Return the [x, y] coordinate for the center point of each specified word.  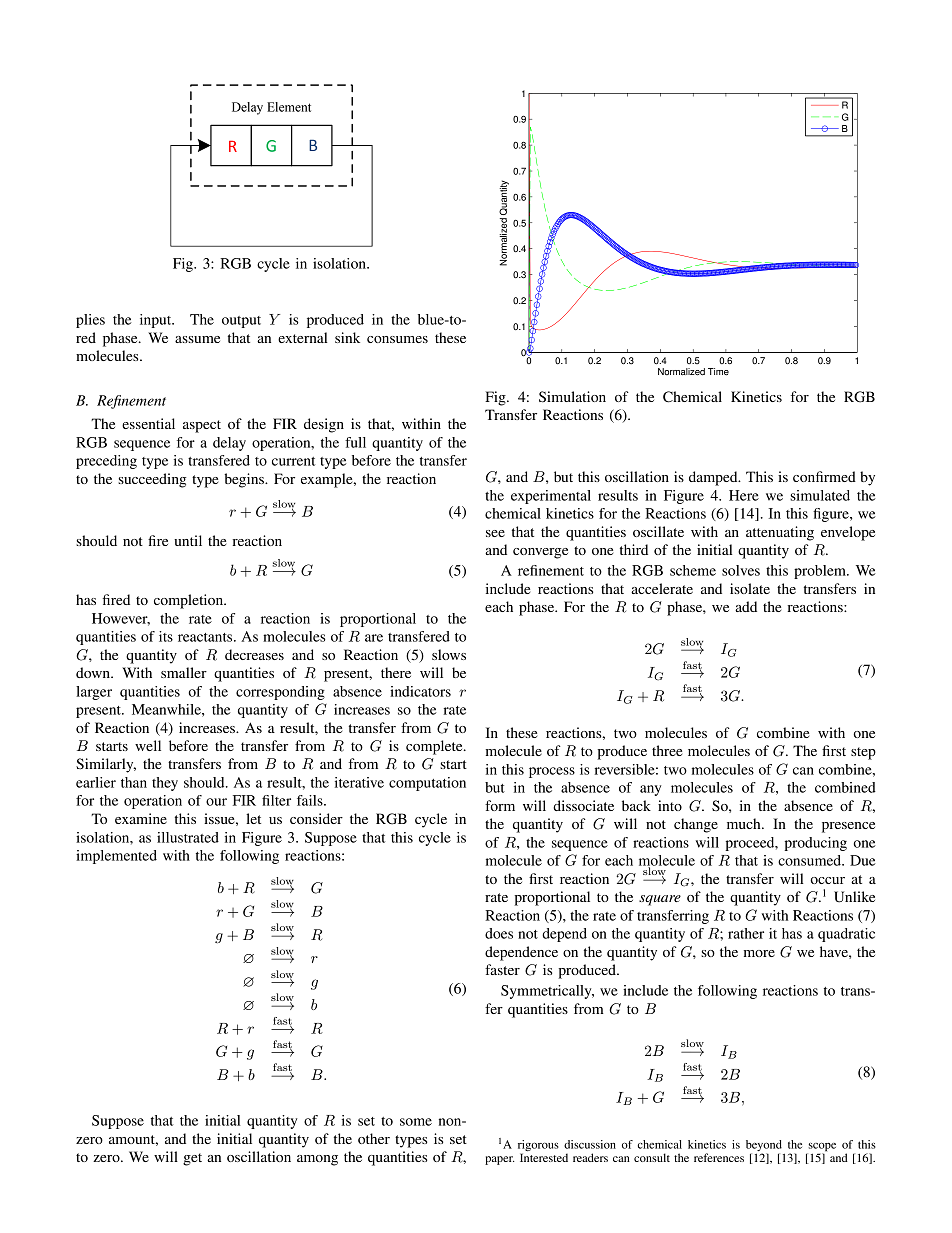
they [165, 784]
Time [718, 372]
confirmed [824, 476]
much [745, 823]
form [500, 805]
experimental [551, 497]
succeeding [152, 480]
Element [289, 107]
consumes [397, 339]
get [192, 1159]
